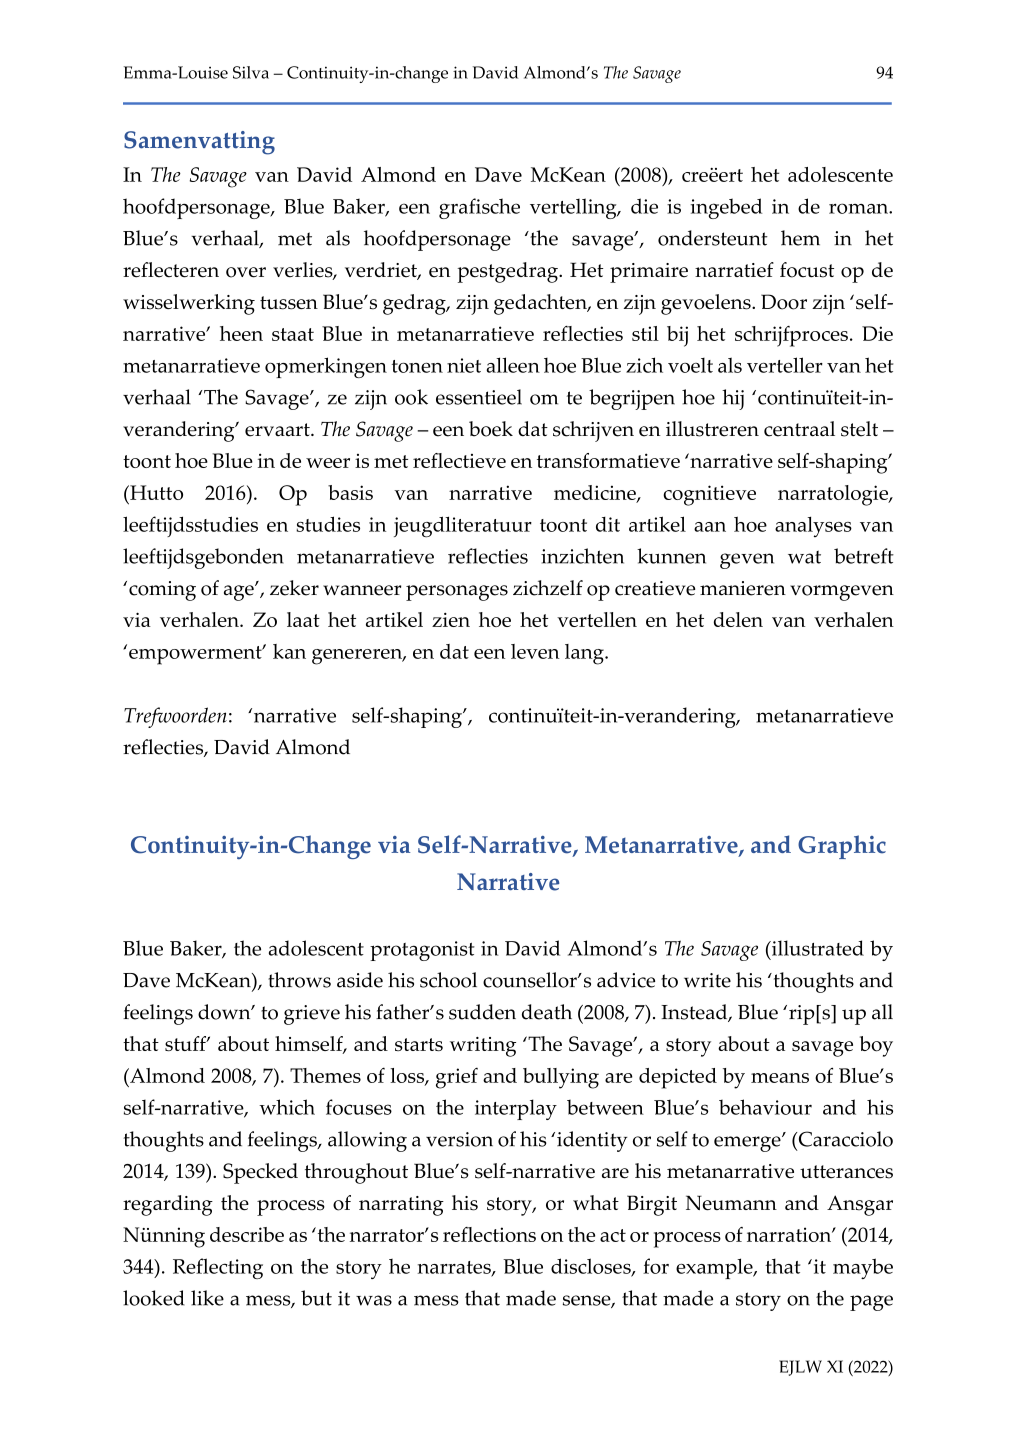 This page has width=1017, height=1438. I want to click on Silva, so click(251, 72).
